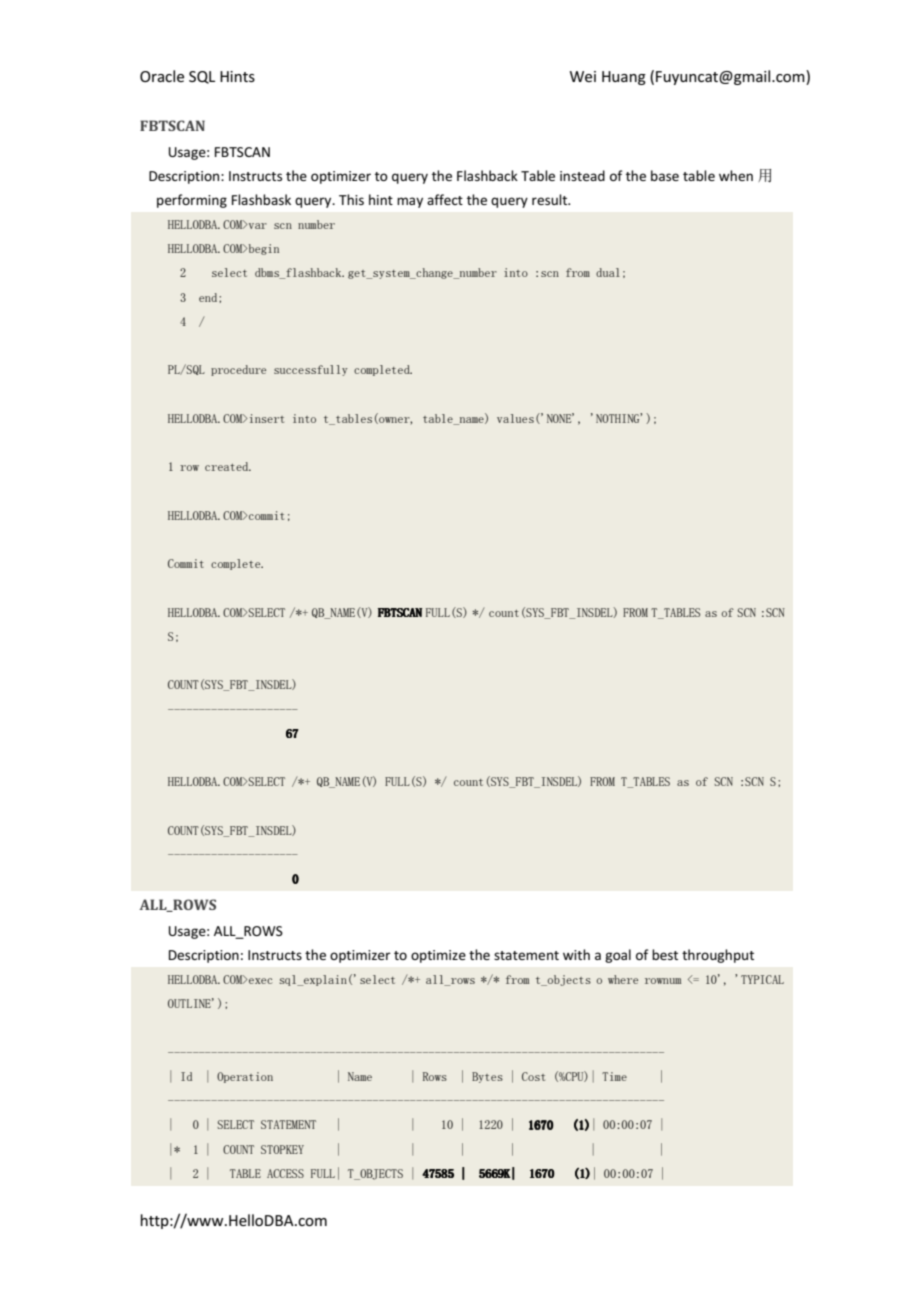  I want to click on ACCESS, so click(285, 1173).
